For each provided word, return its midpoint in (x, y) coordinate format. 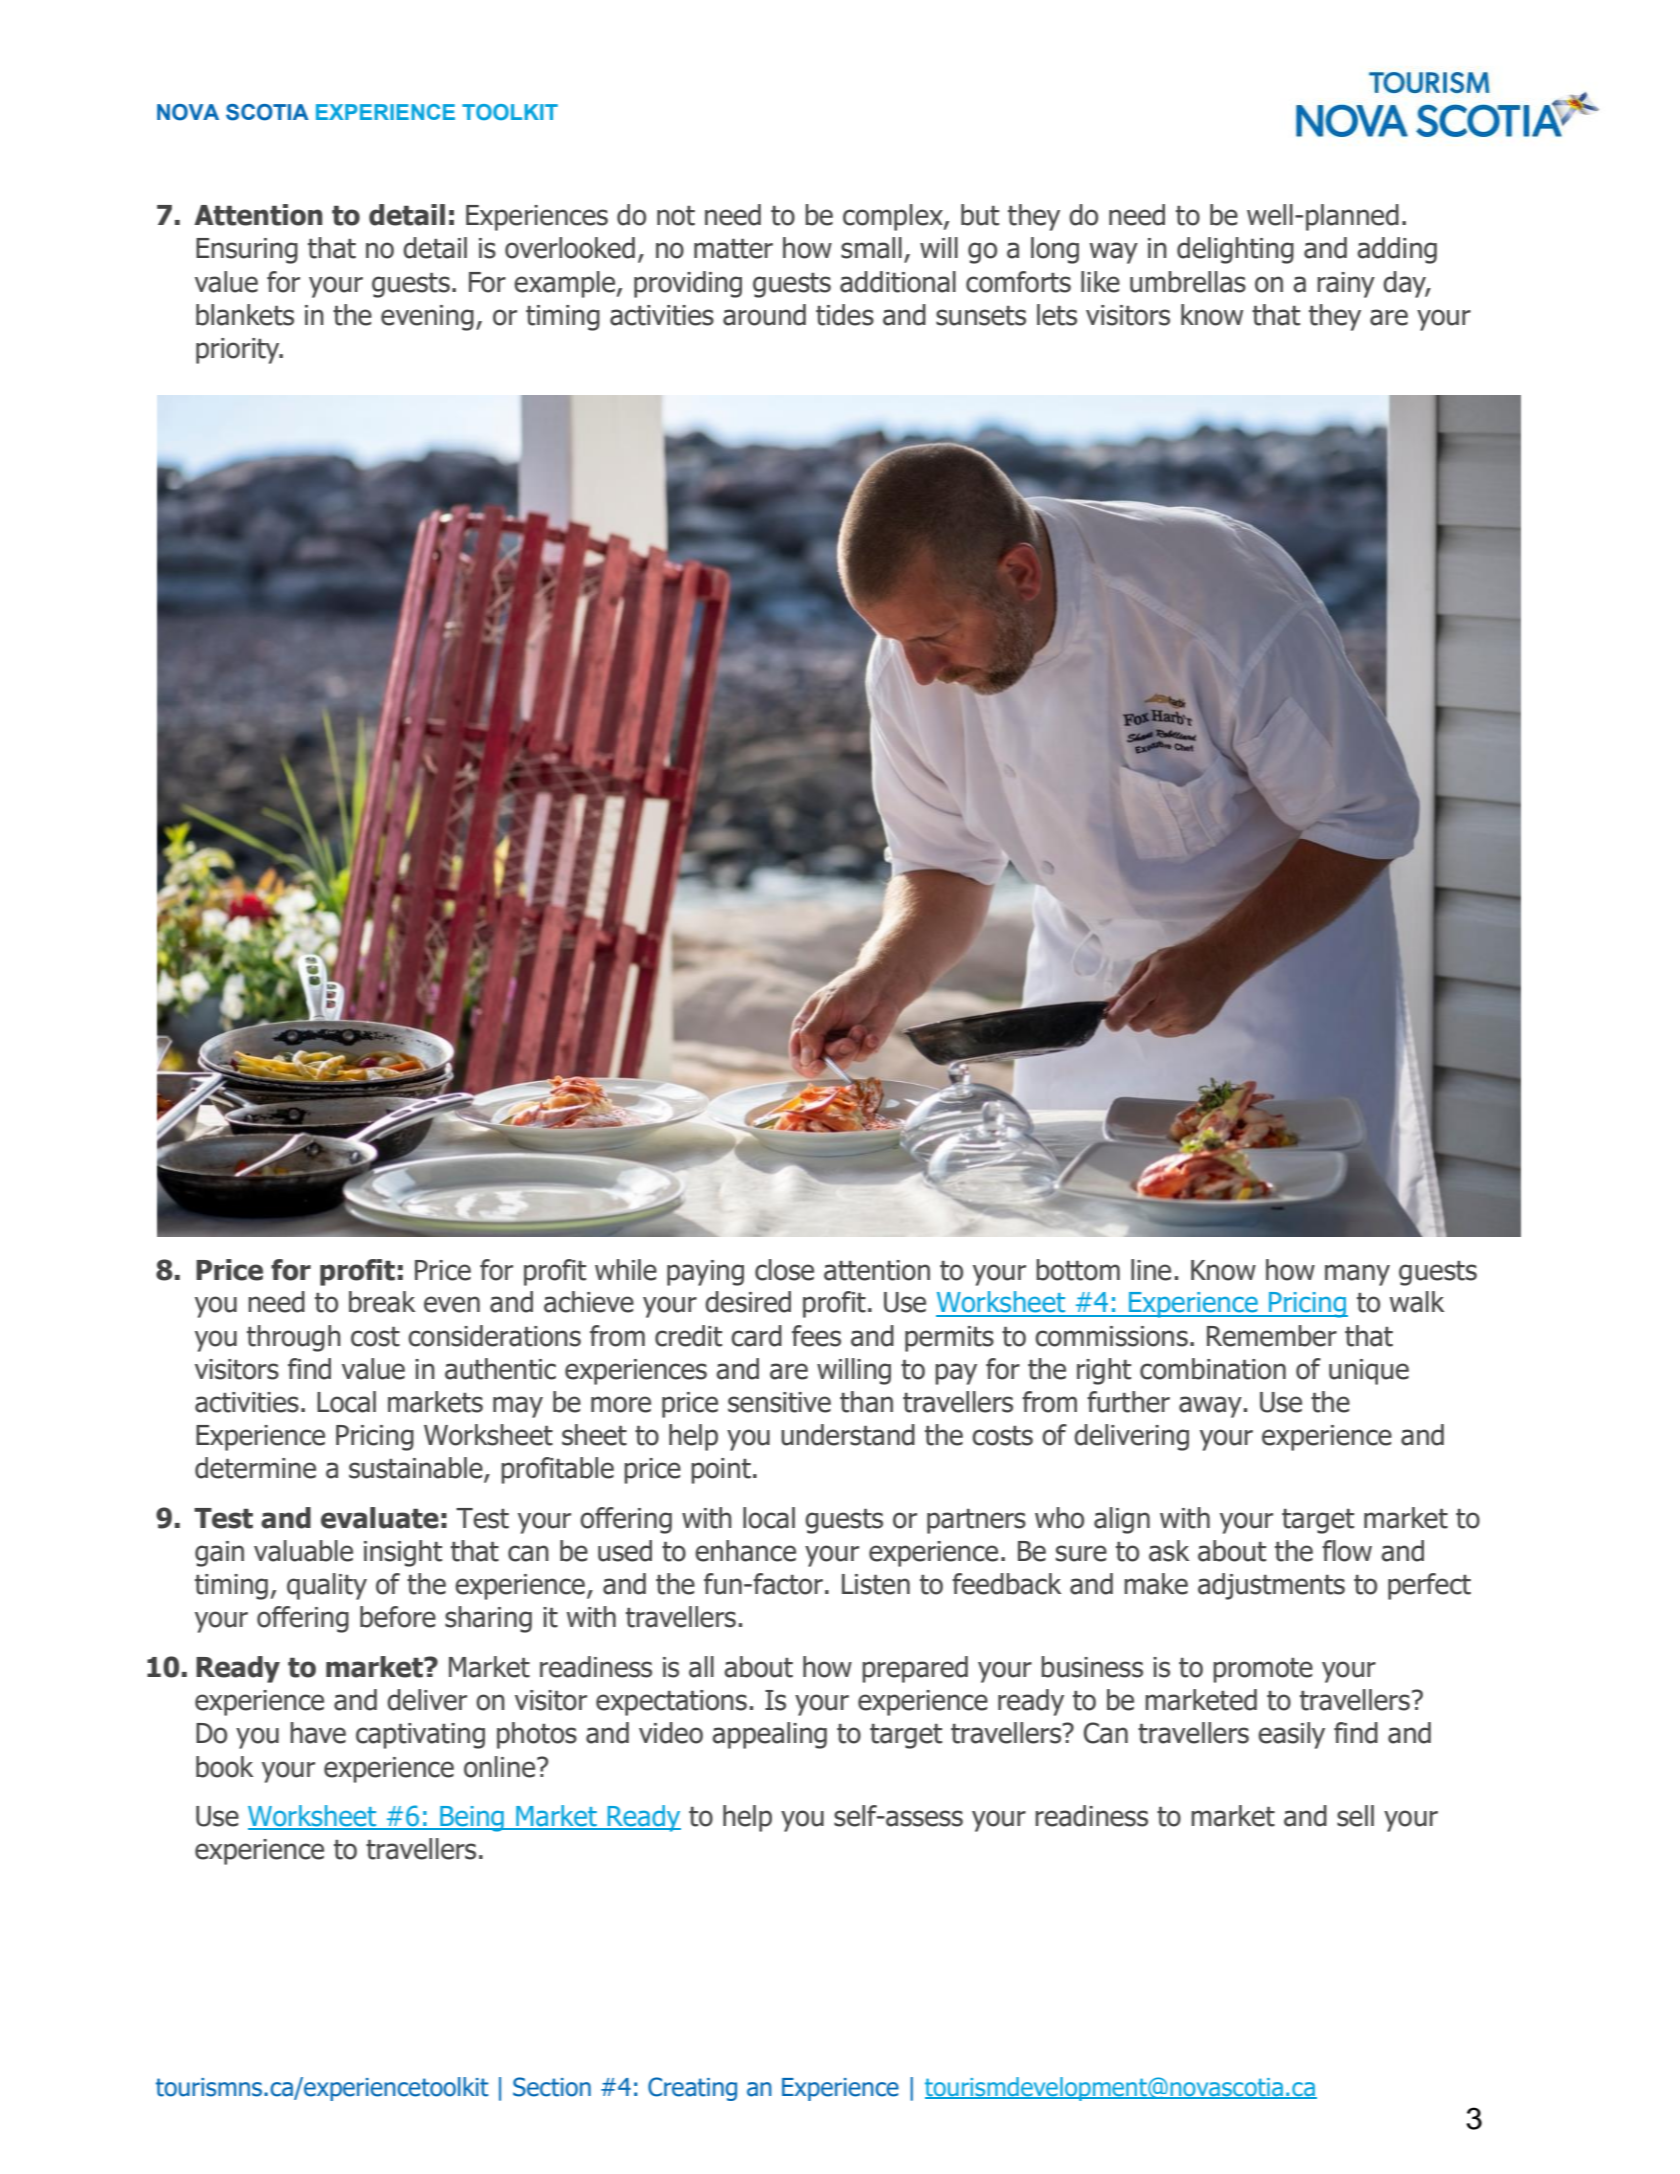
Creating (692, 2089)
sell (1355, 1816)
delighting (1235, 250)
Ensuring (247, 251)
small (871, 248)
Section (552, 2087)
